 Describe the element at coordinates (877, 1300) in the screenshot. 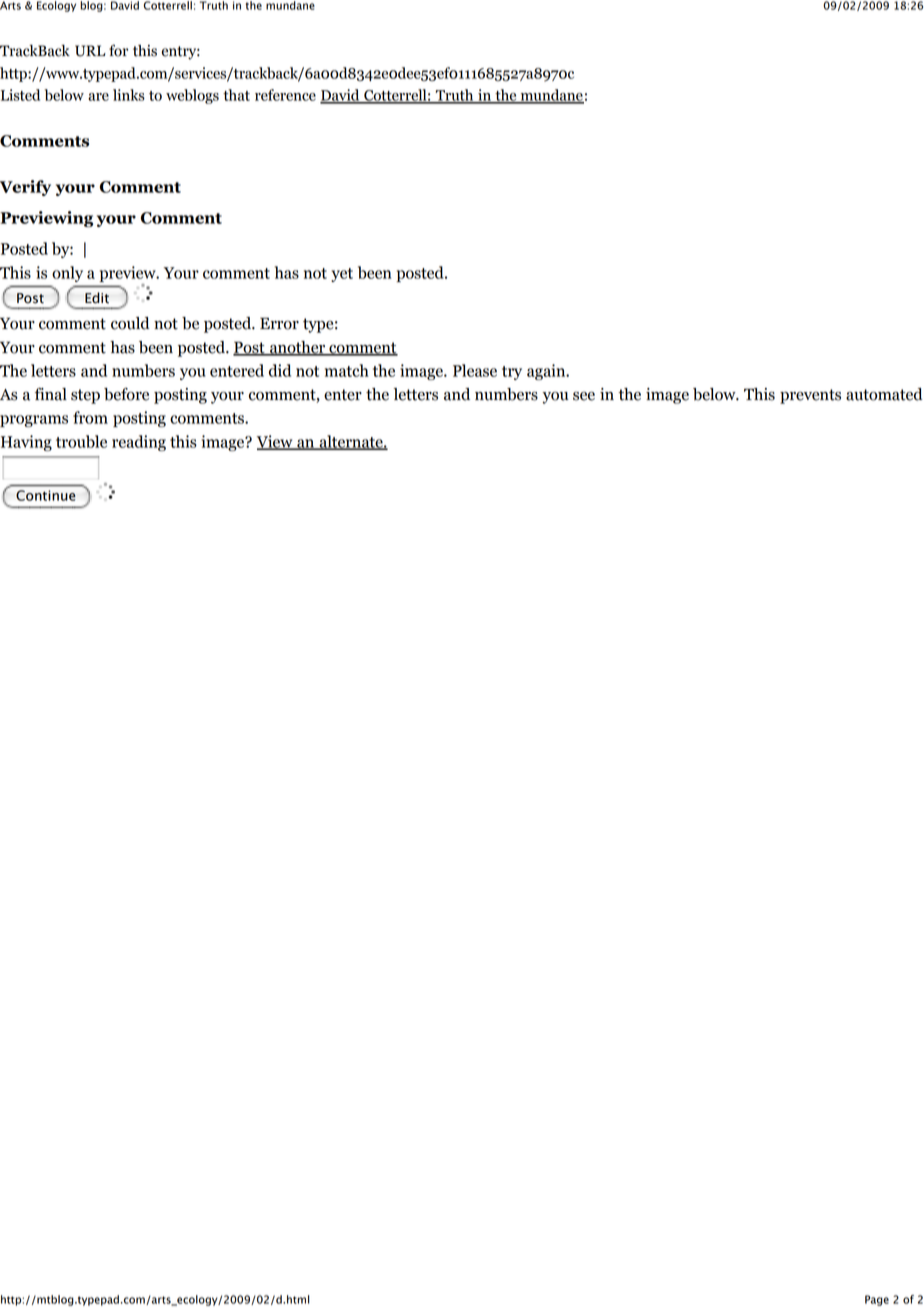

I see `Page` at that location.
